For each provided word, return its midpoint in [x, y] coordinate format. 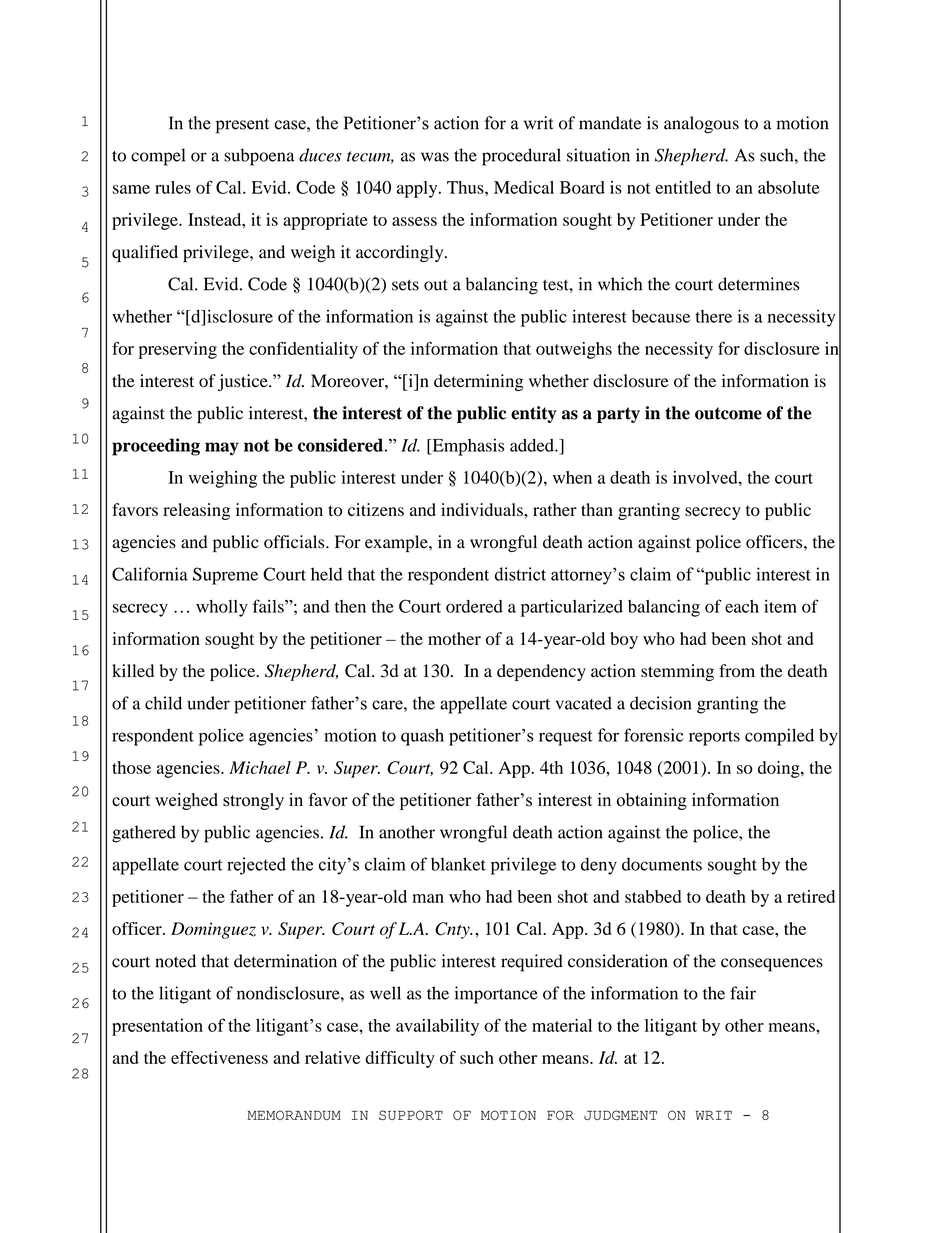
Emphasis [467, 447]
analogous [701, 125]
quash [422, 737]
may [222, 449]
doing [780, 769]
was [435, 157]
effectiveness [219, 1057]
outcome [728, 413]
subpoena [259, 157]
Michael [260, 767]
